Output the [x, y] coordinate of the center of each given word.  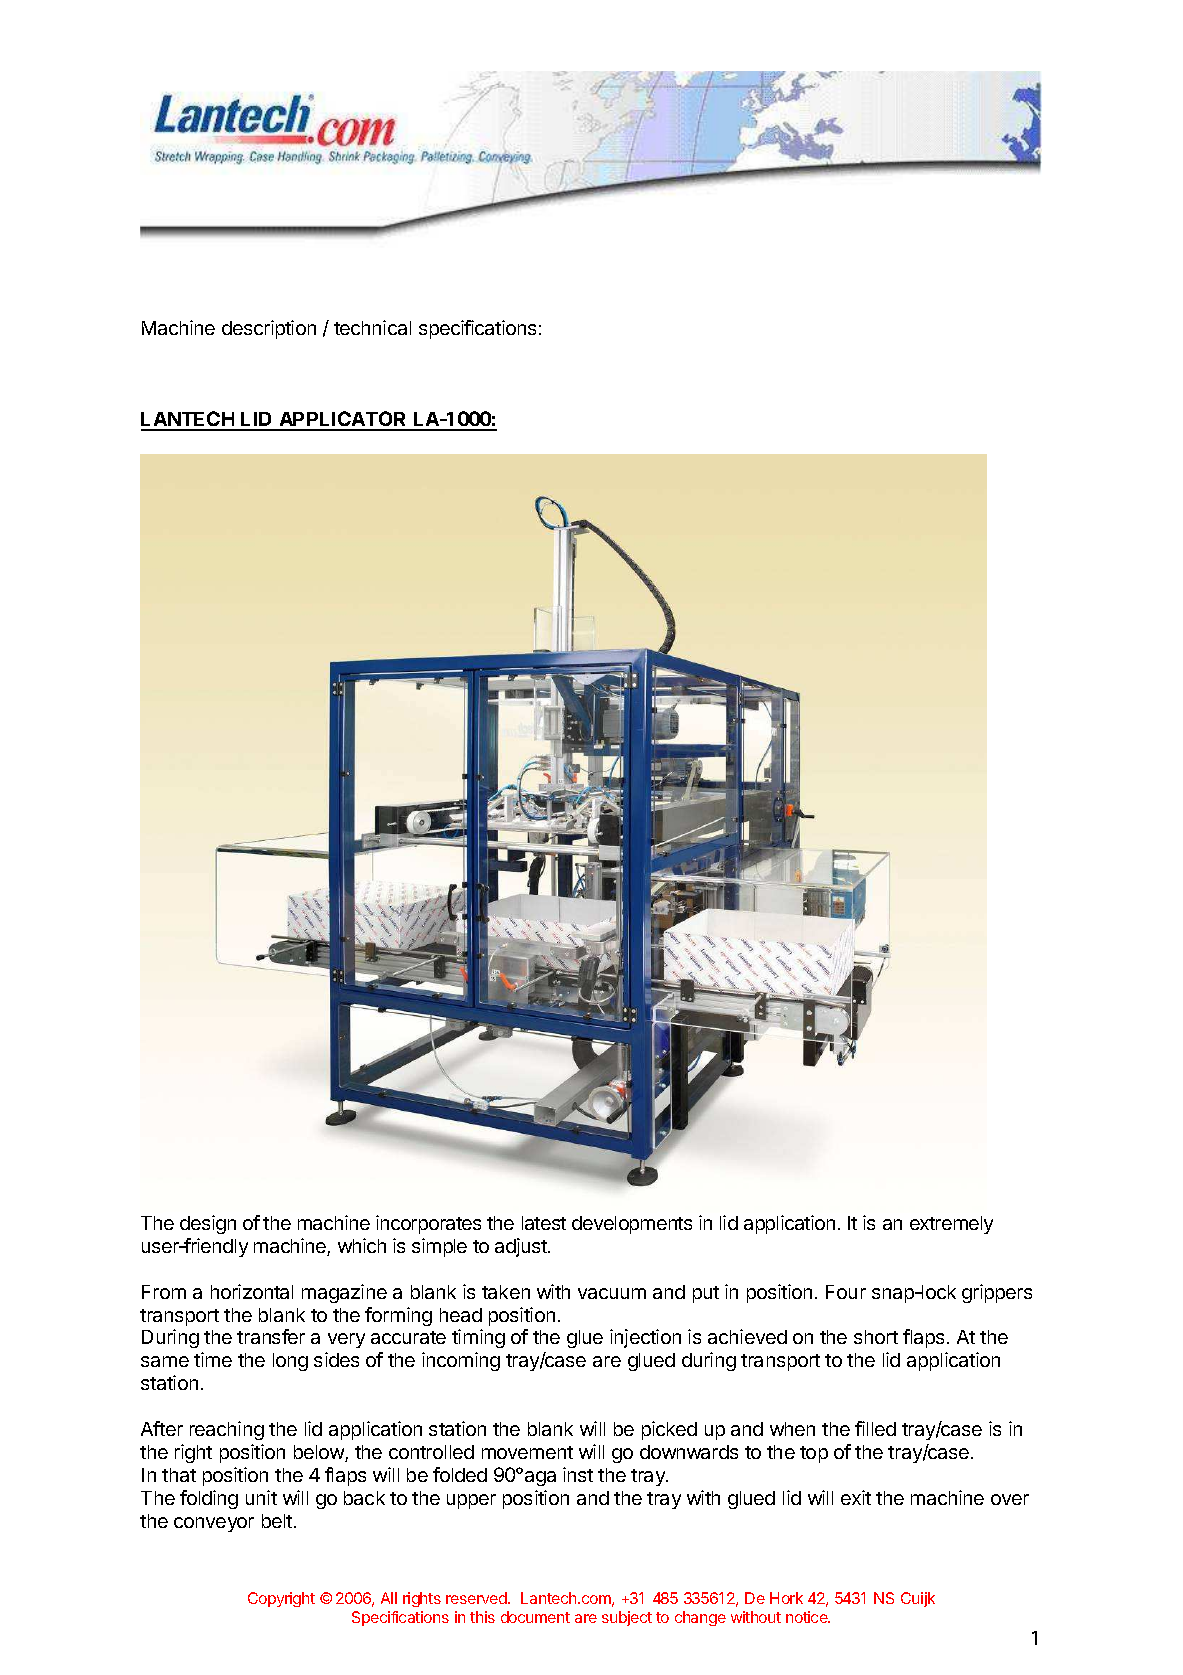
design [208, 1224]
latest [544, 1223]
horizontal [252, 1291]
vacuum [612, 1293]
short [876, 1337]
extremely [951, 1225]
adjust [522, 1247]
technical [372, 327]
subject [627, 1618]
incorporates [428, 1224]
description [269, 329]
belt [277, 1521]
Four [846, 1292]
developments [632, 1225]
